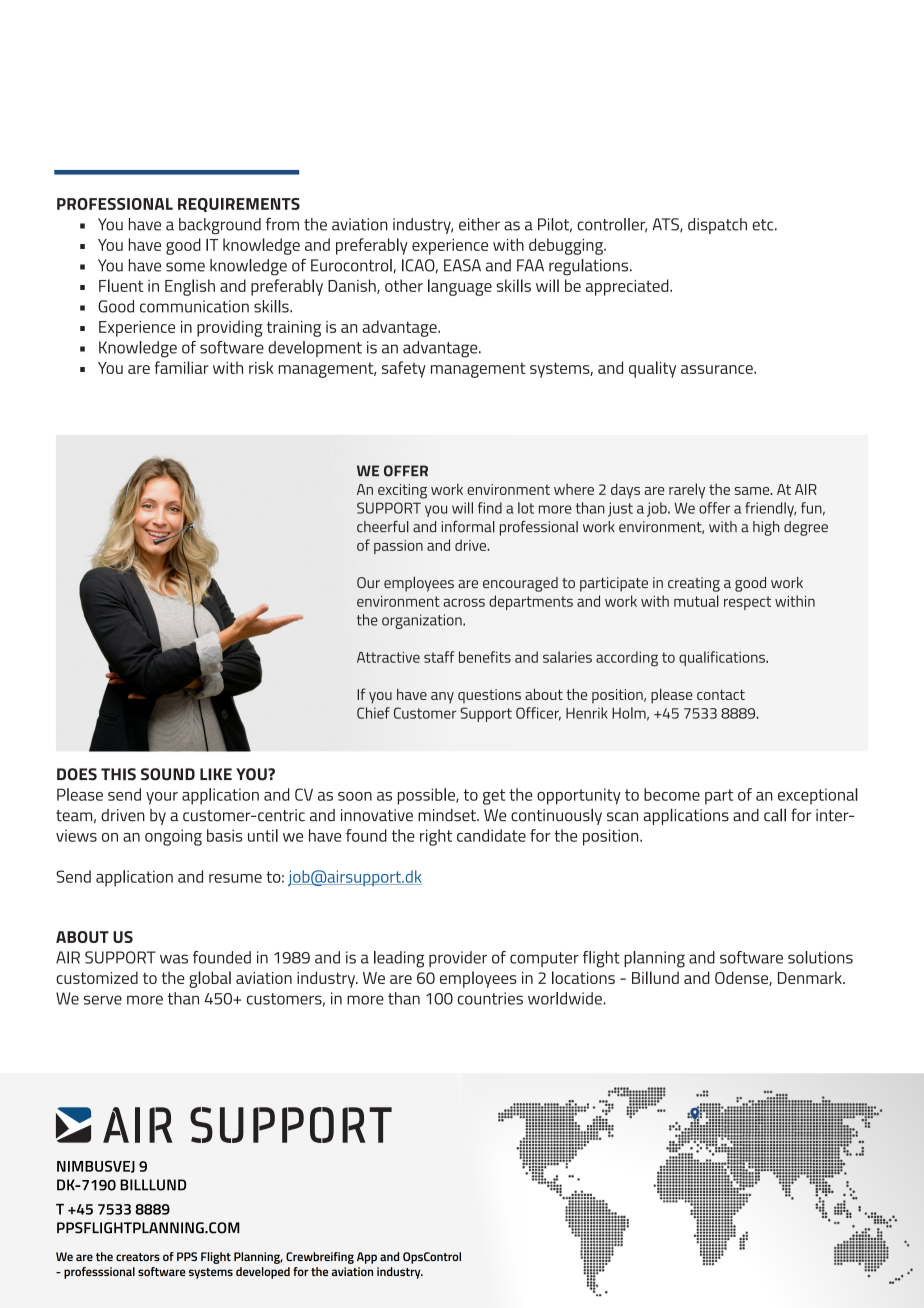 Image resolution: width=924 pixels, height=1308 pixels. I want to click on countries, so click(490, 998).
